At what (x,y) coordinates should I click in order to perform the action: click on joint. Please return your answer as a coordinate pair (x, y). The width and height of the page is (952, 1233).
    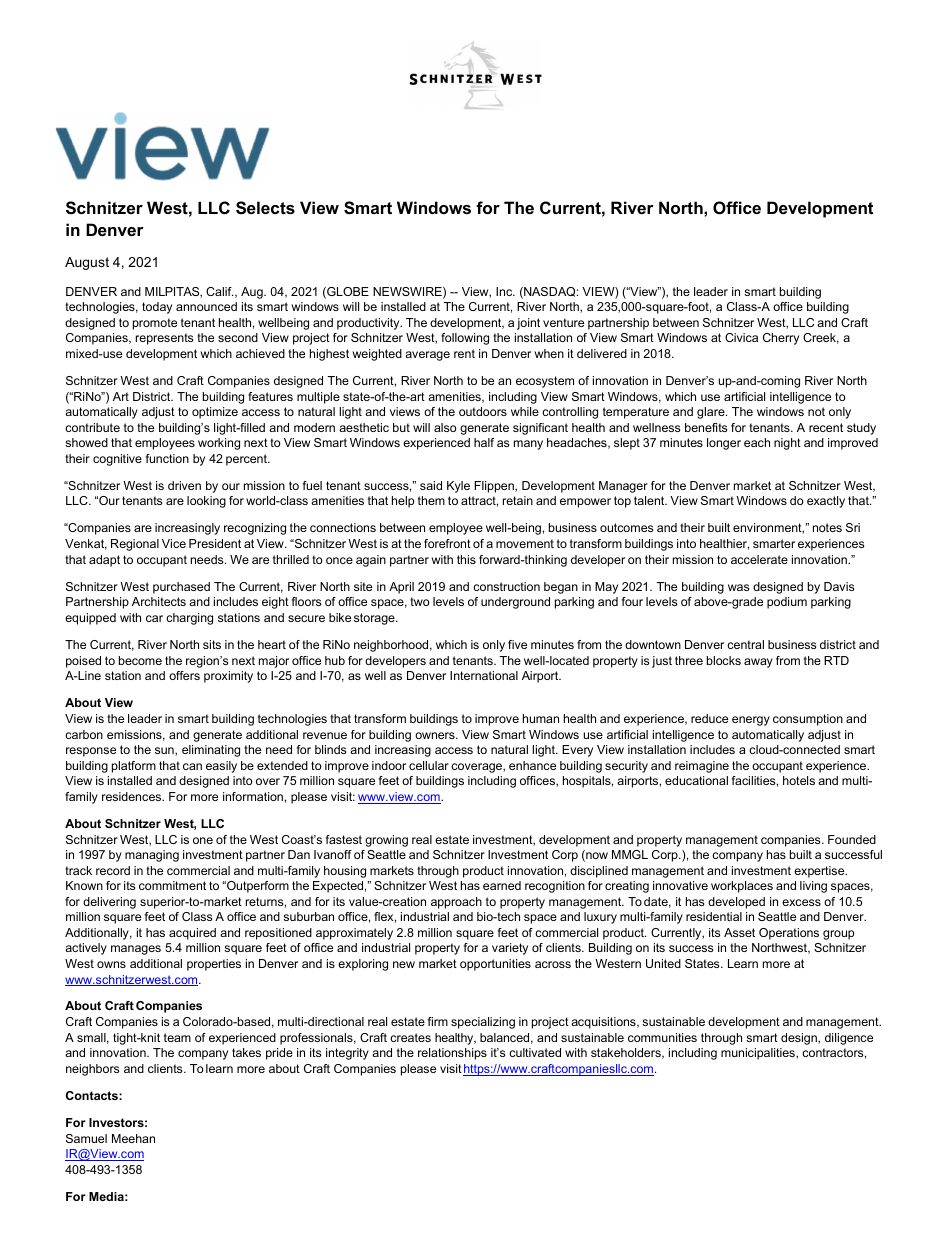
    Looking at the image, I should click on (528, 324).
